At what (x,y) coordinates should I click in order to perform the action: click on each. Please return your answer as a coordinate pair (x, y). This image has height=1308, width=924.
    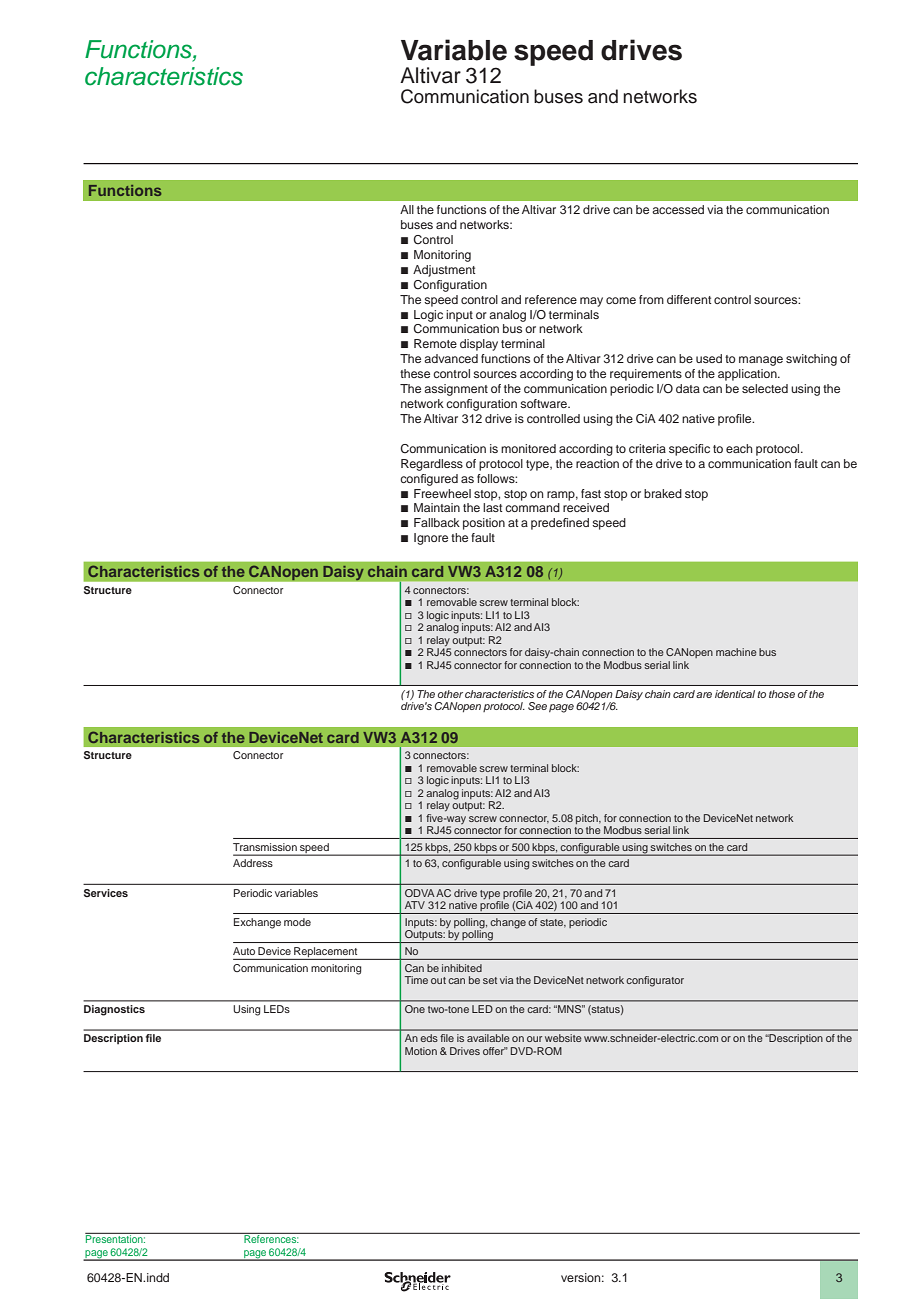
    Looking at the image, I should click on (739, 448).
